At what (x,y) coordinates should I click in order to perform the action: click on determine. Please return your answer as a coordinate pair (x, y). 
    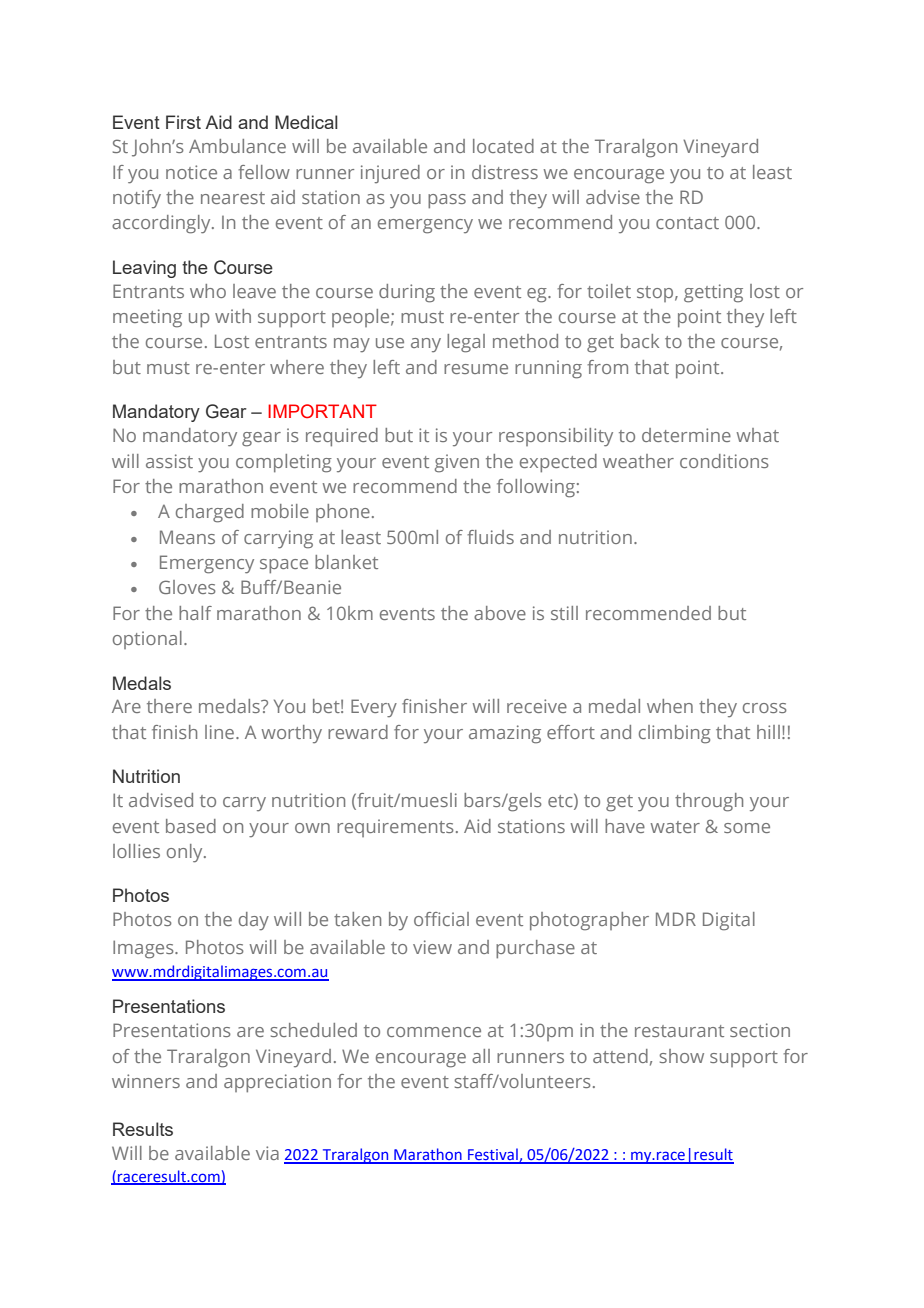
    Looking at the image, I should click on (686, 435).
